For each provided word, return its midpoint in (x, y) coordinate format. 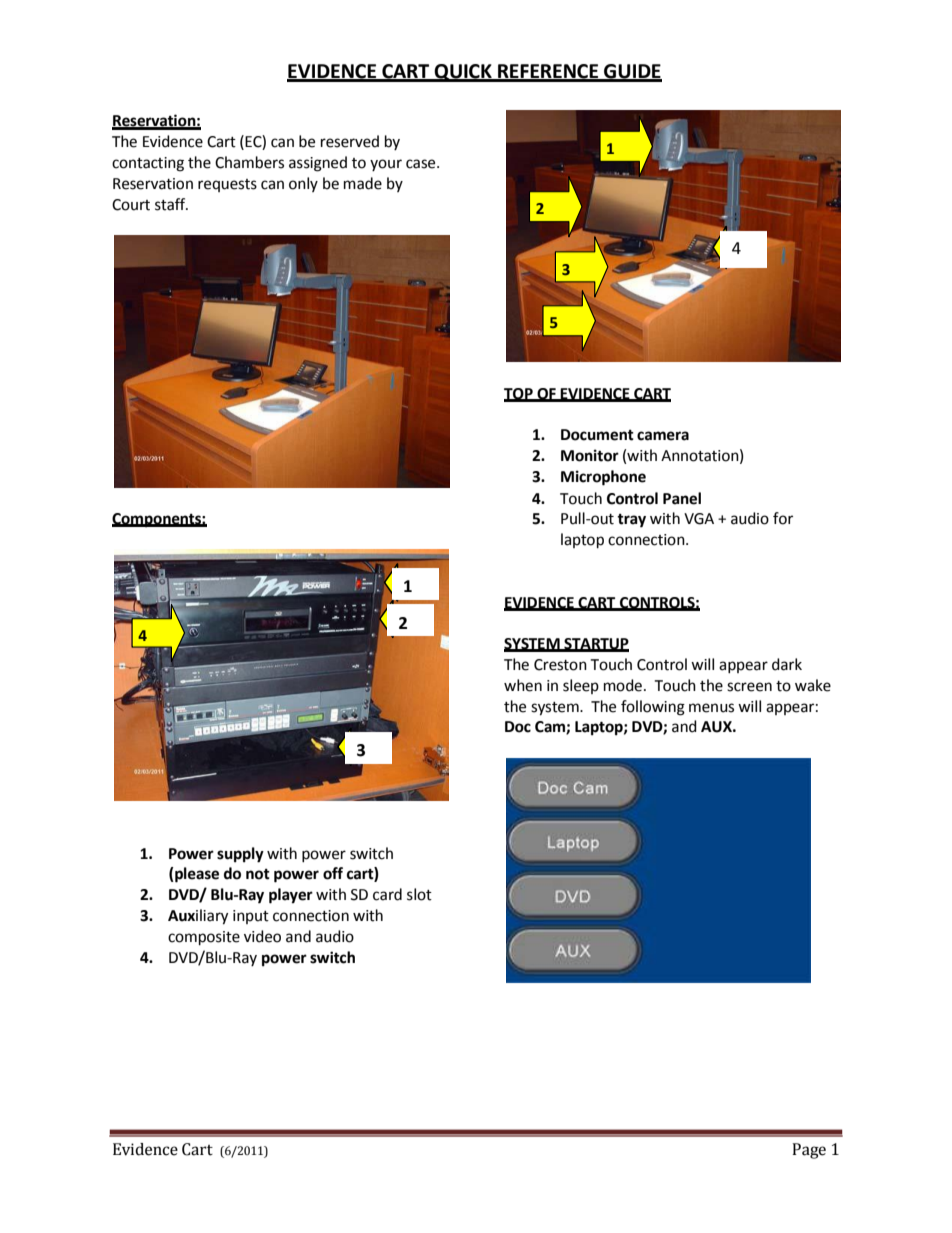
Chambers (249, 162)
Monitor (590, 455)
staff (171, 204)
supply (240, 855)
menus (711, 708)
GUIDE (632, 72)
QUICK (463, 73)
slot (419, 894)
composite (204, 938)
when (523, 685)
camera (663, 436)
